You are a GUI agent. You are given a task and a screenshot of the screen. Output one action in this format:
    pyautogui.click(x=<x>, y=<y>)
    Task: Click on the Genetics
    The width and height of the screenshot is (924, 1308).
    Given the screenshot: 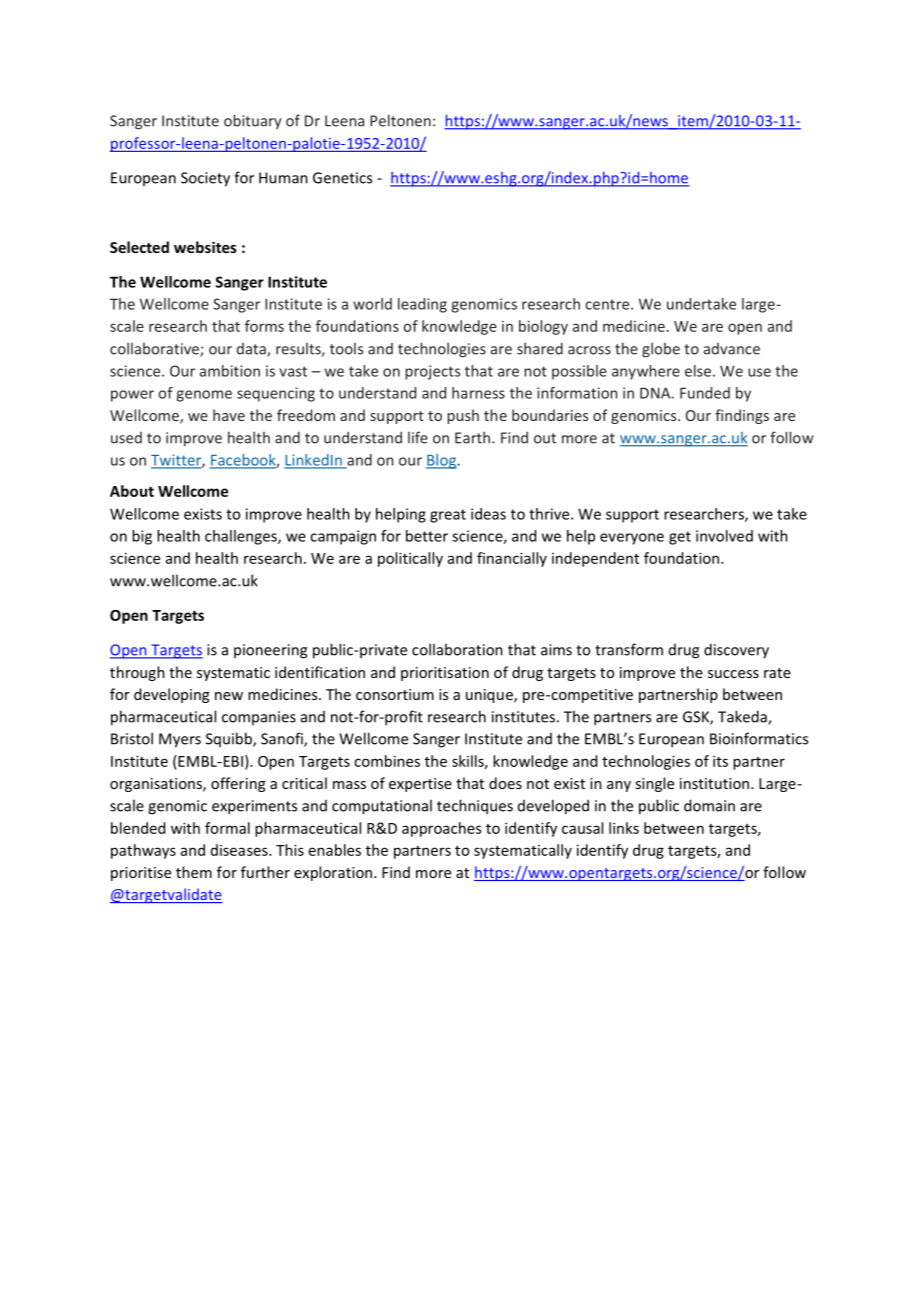 What is the action you would take?
    pyautogui.click(x=342, y=178)
